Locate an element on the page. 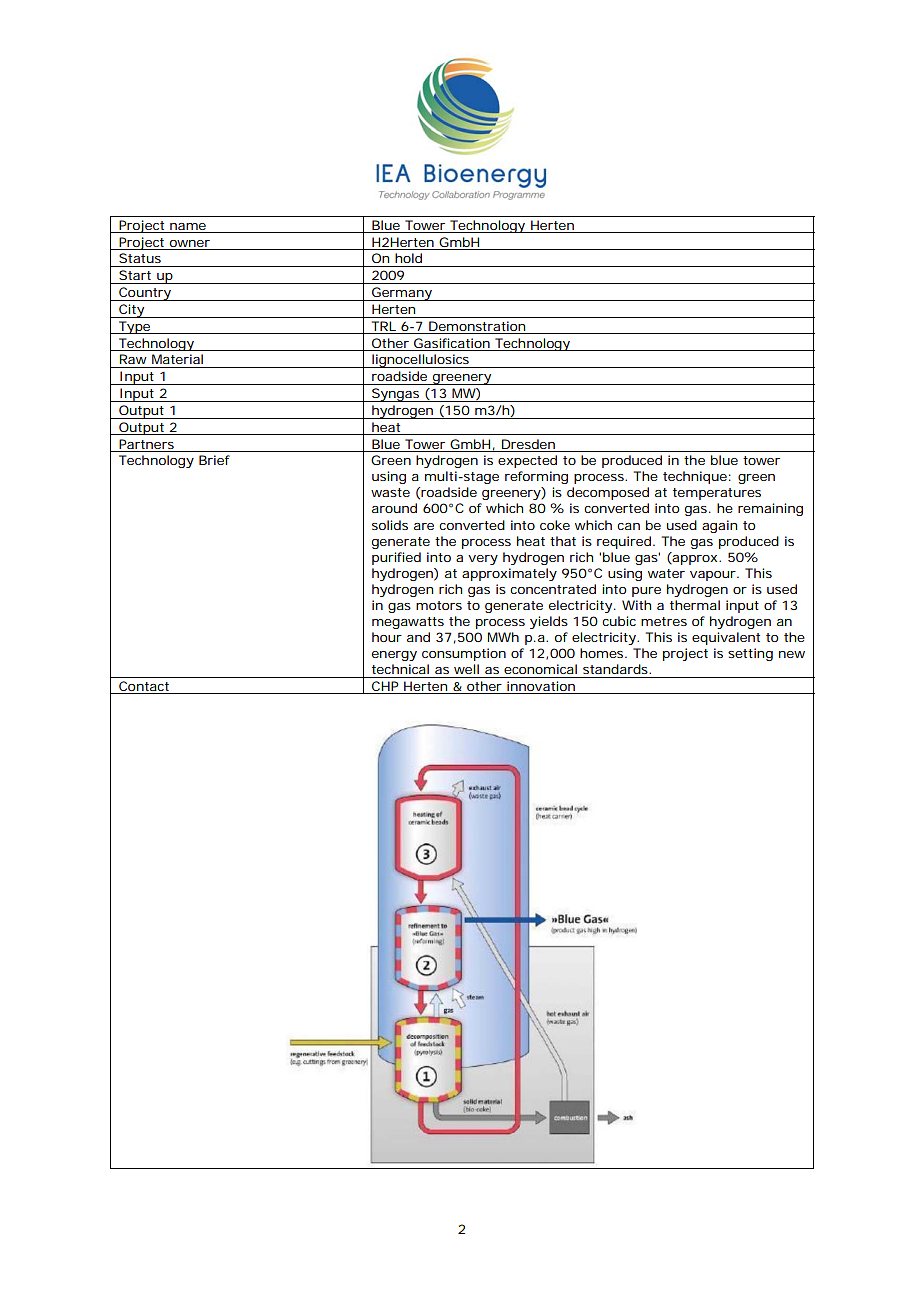 The height and width of the page is (1308, 924). Gasification is located at coordinates (452, 343).
